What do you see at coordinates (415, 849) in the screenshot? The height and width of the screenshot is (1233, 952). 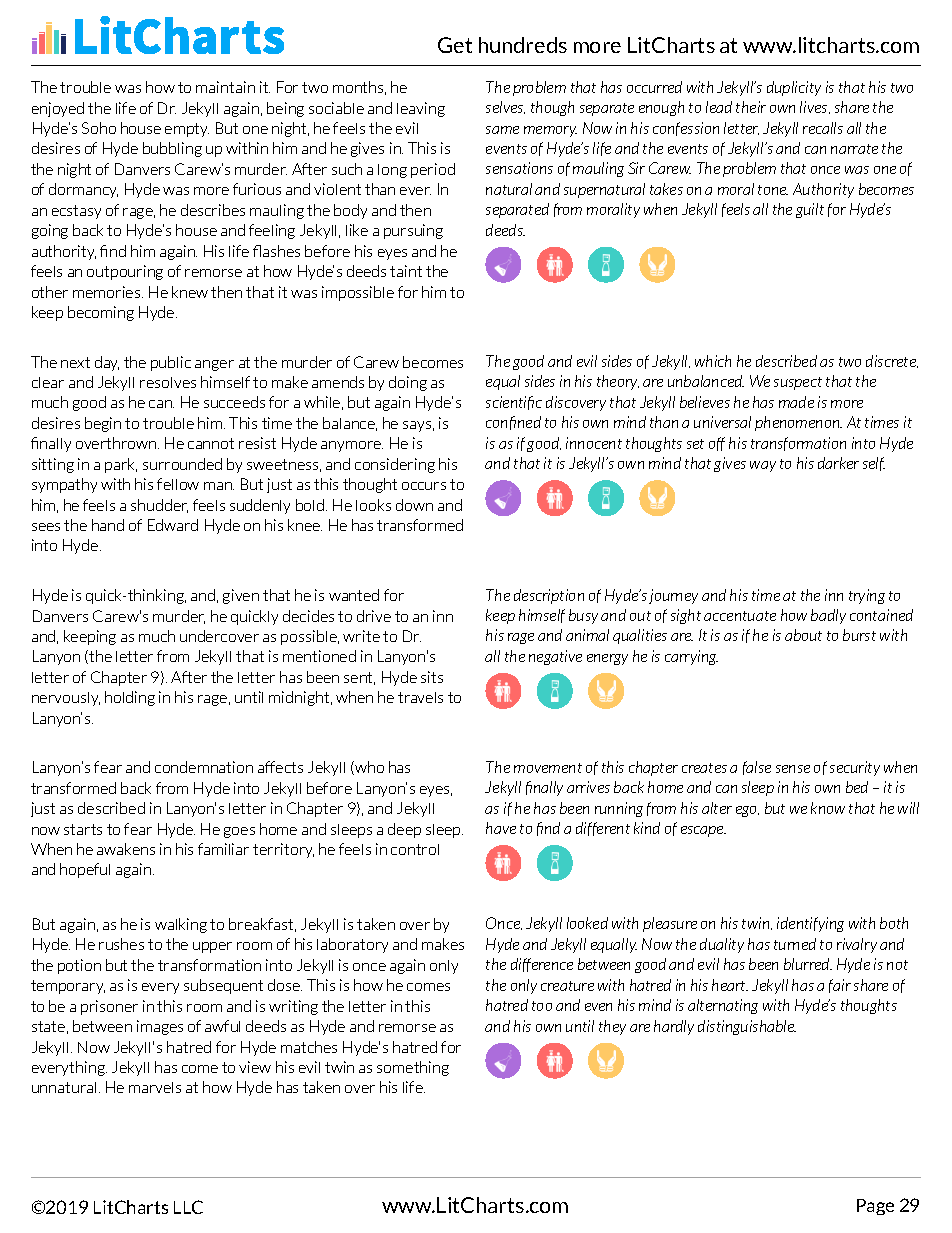 I see `control` at bounding box center [415, 849].
